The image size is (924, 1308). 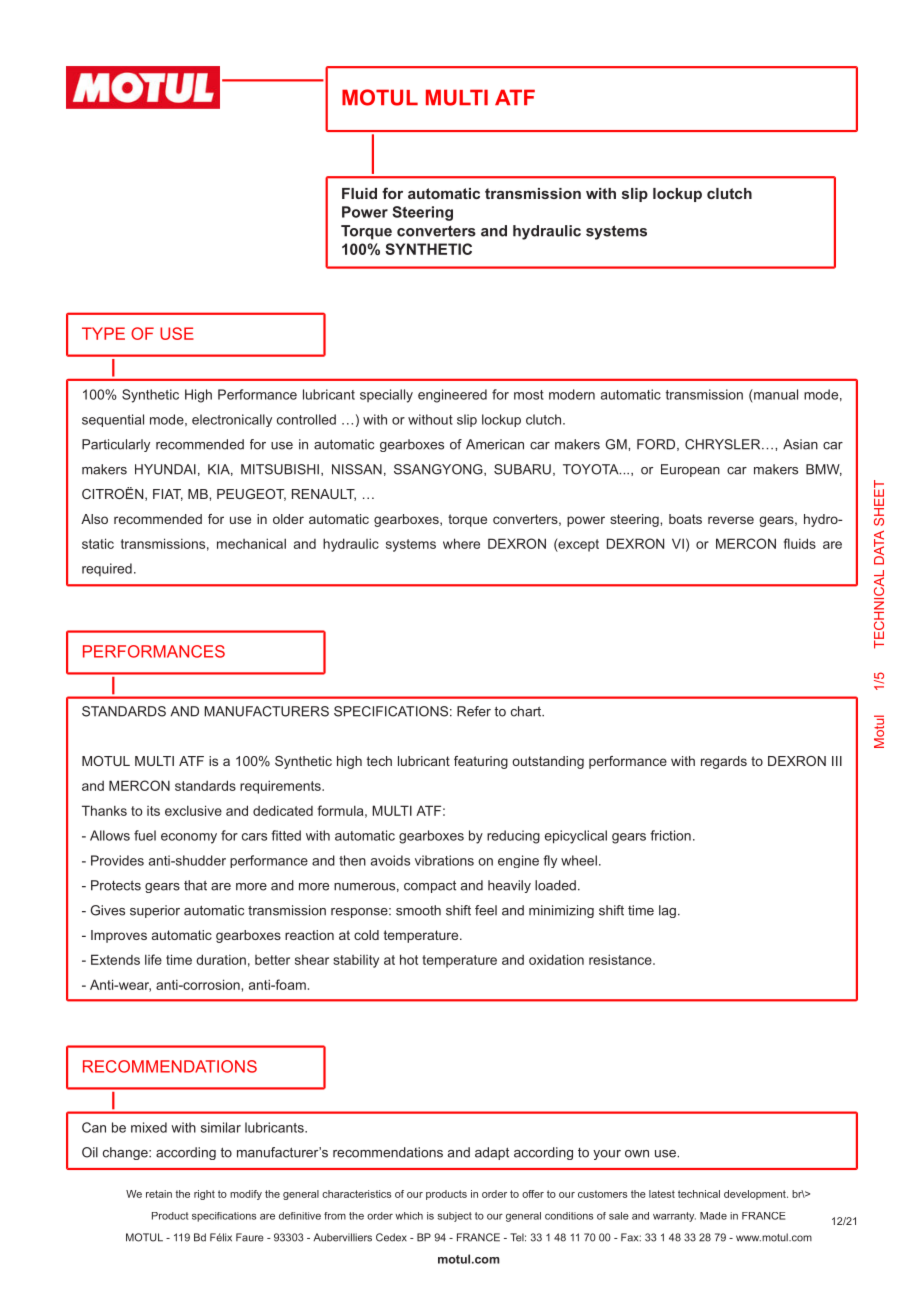 I want to click on required, so click(x=107, y=569).
